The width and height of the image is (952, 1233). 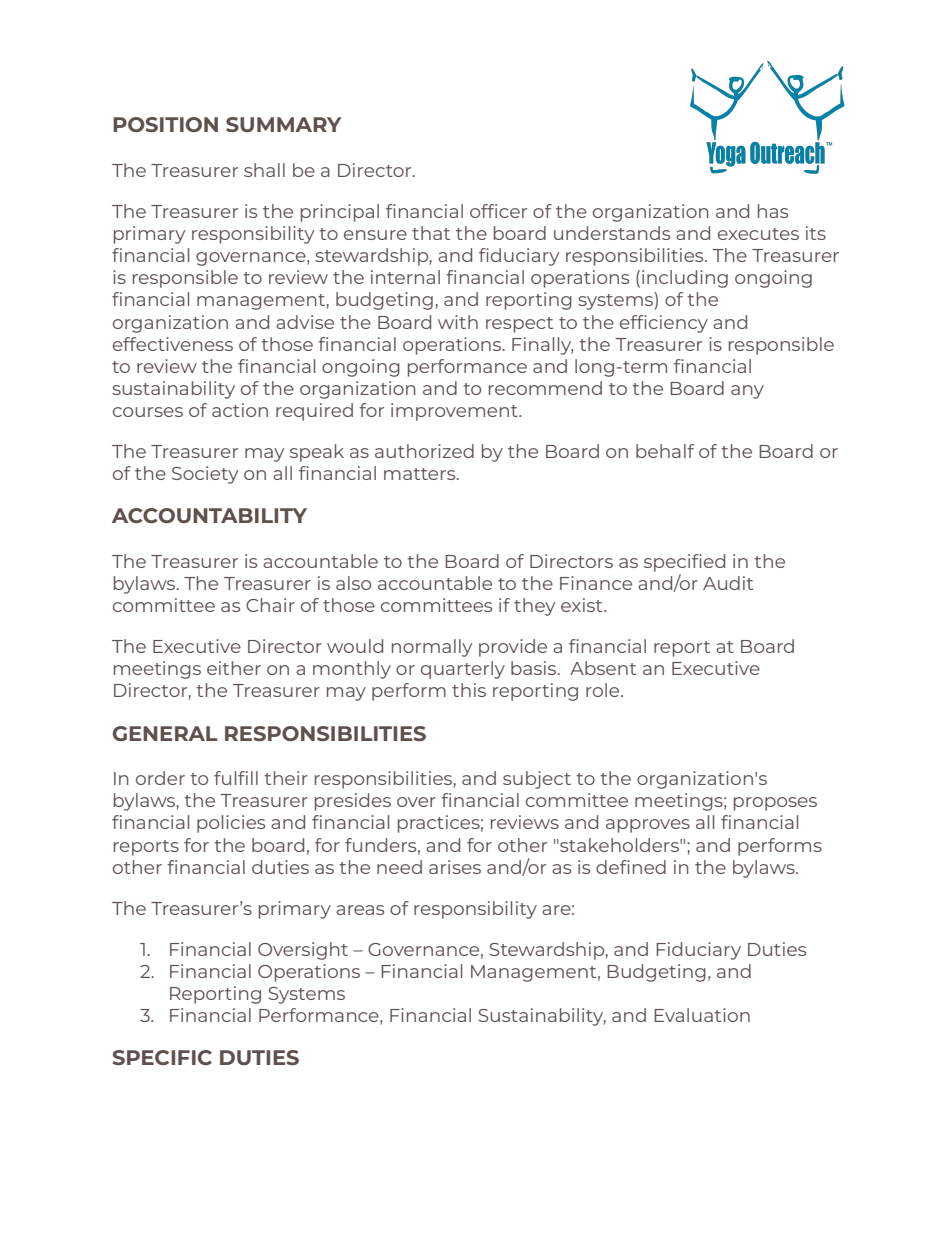 I want to click on improvement, so click(x=455, y=412).
